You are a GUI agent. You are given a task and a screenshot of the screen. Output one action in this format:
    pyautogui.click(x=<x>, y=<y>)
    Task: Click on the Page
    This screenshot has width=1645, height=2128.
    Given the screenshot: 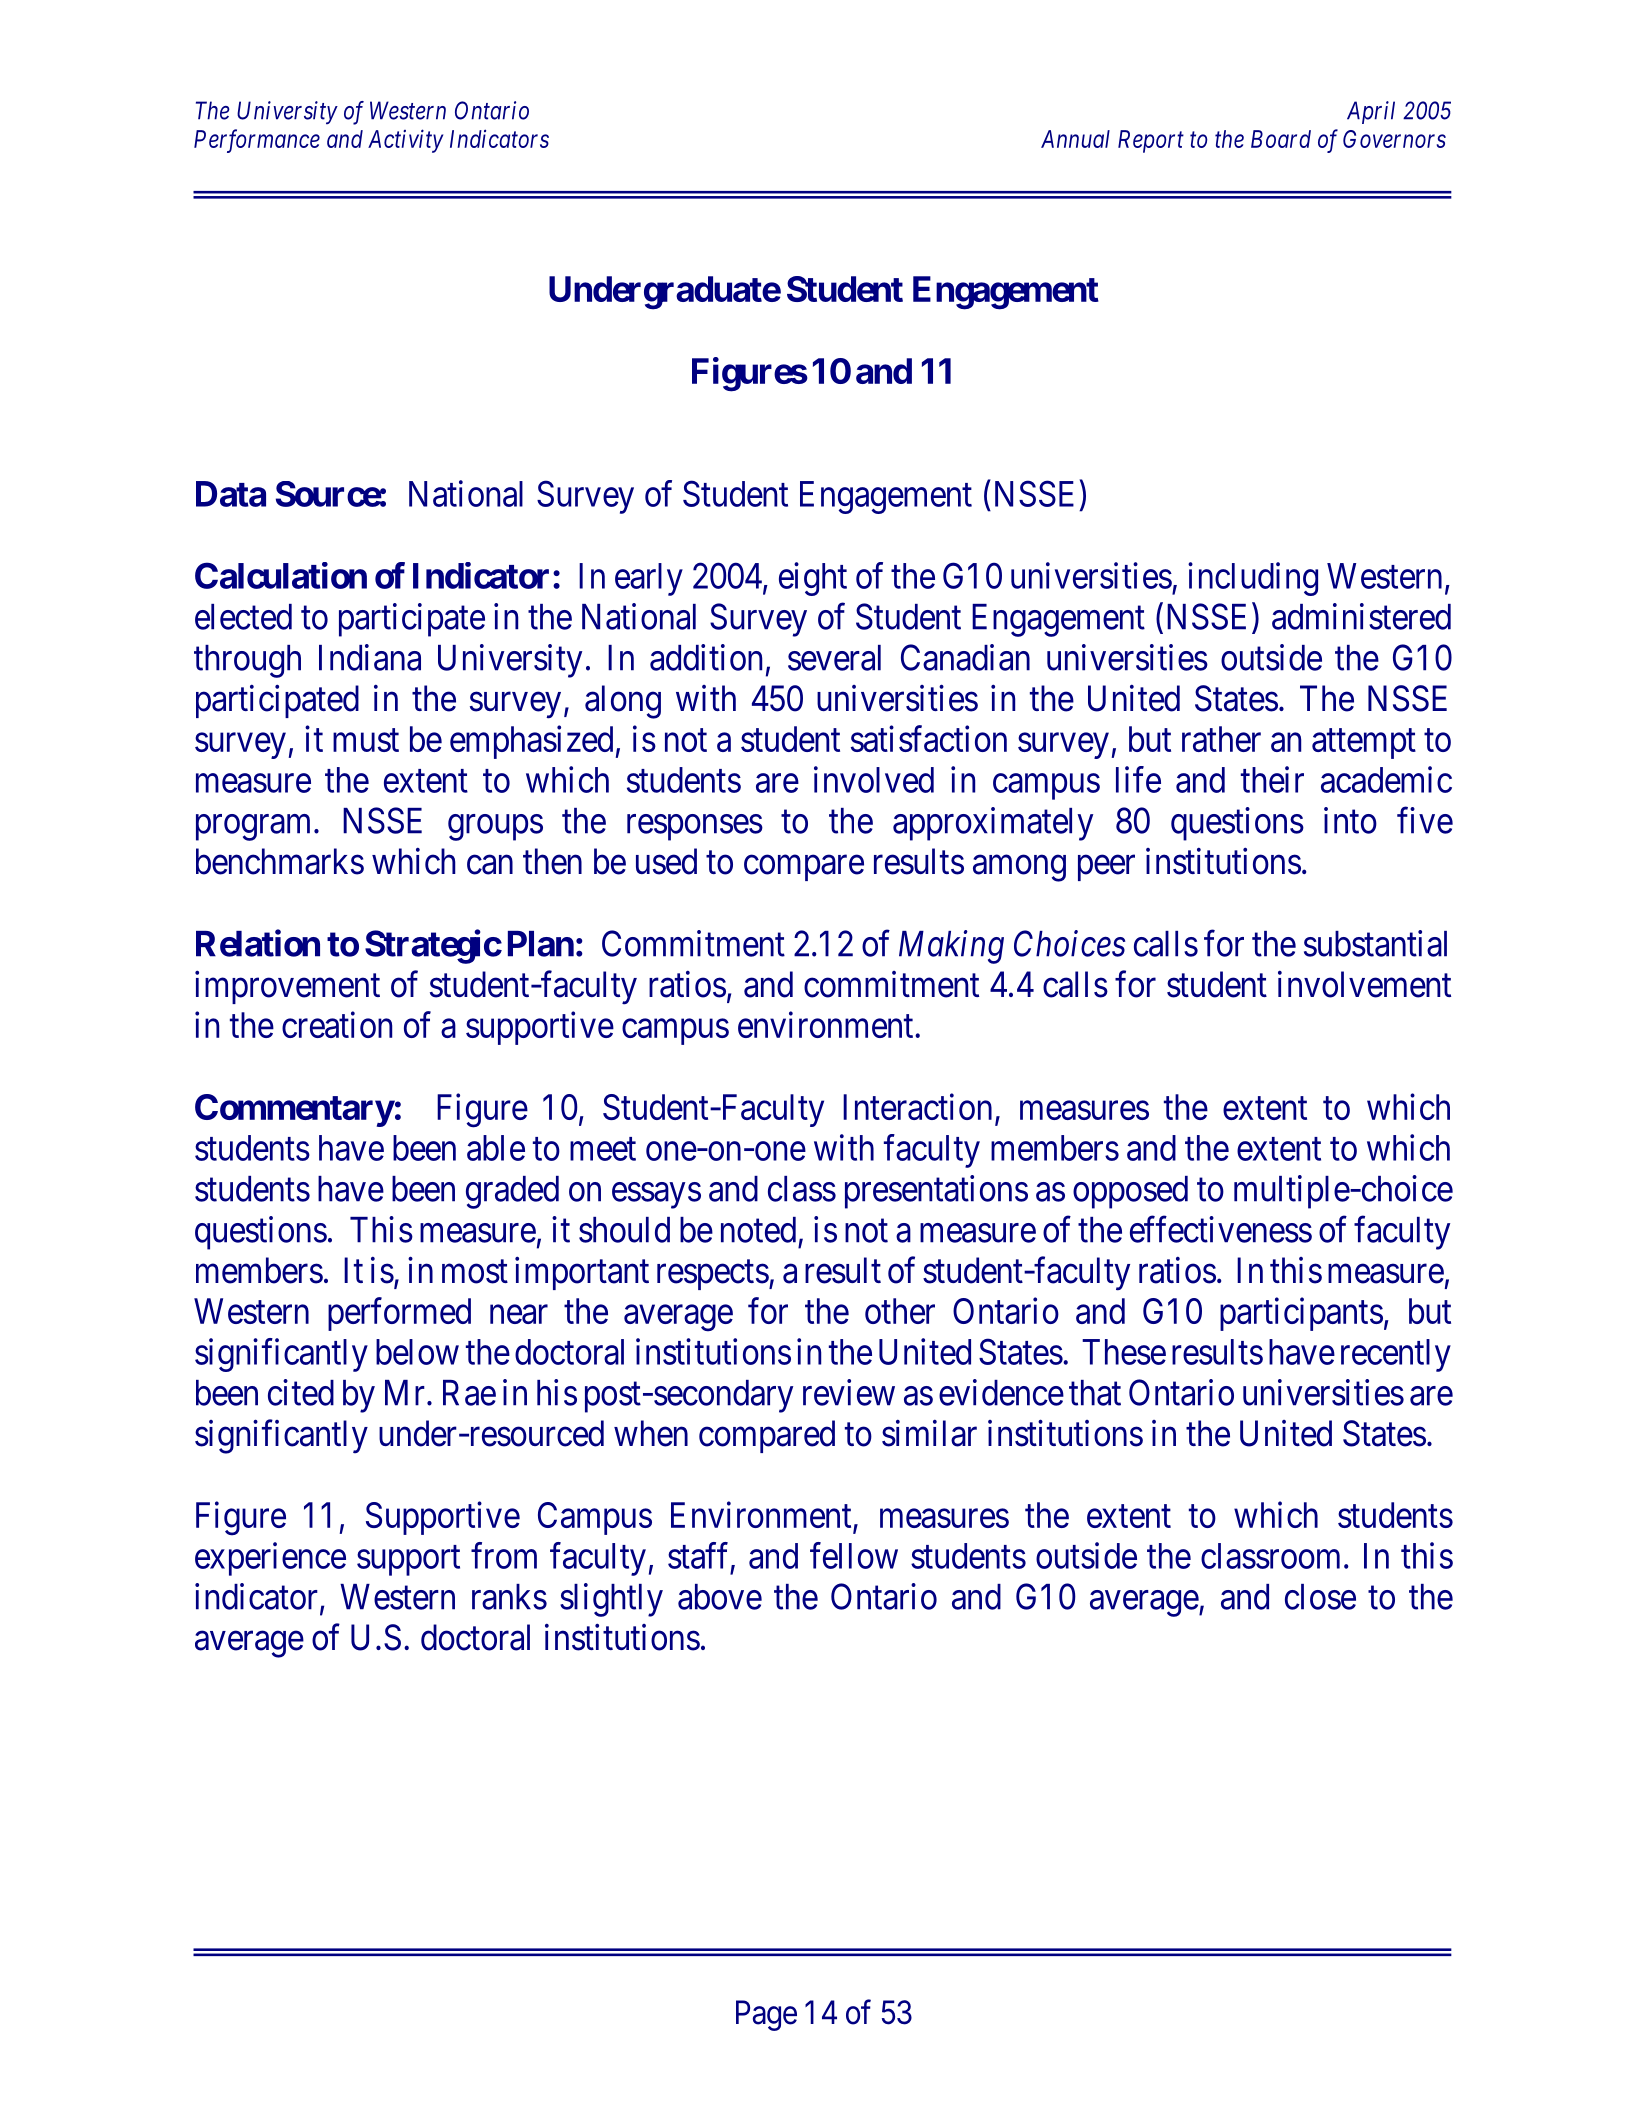 What is the action you would take?
    pyautogui.click(x=766, y=2015)
